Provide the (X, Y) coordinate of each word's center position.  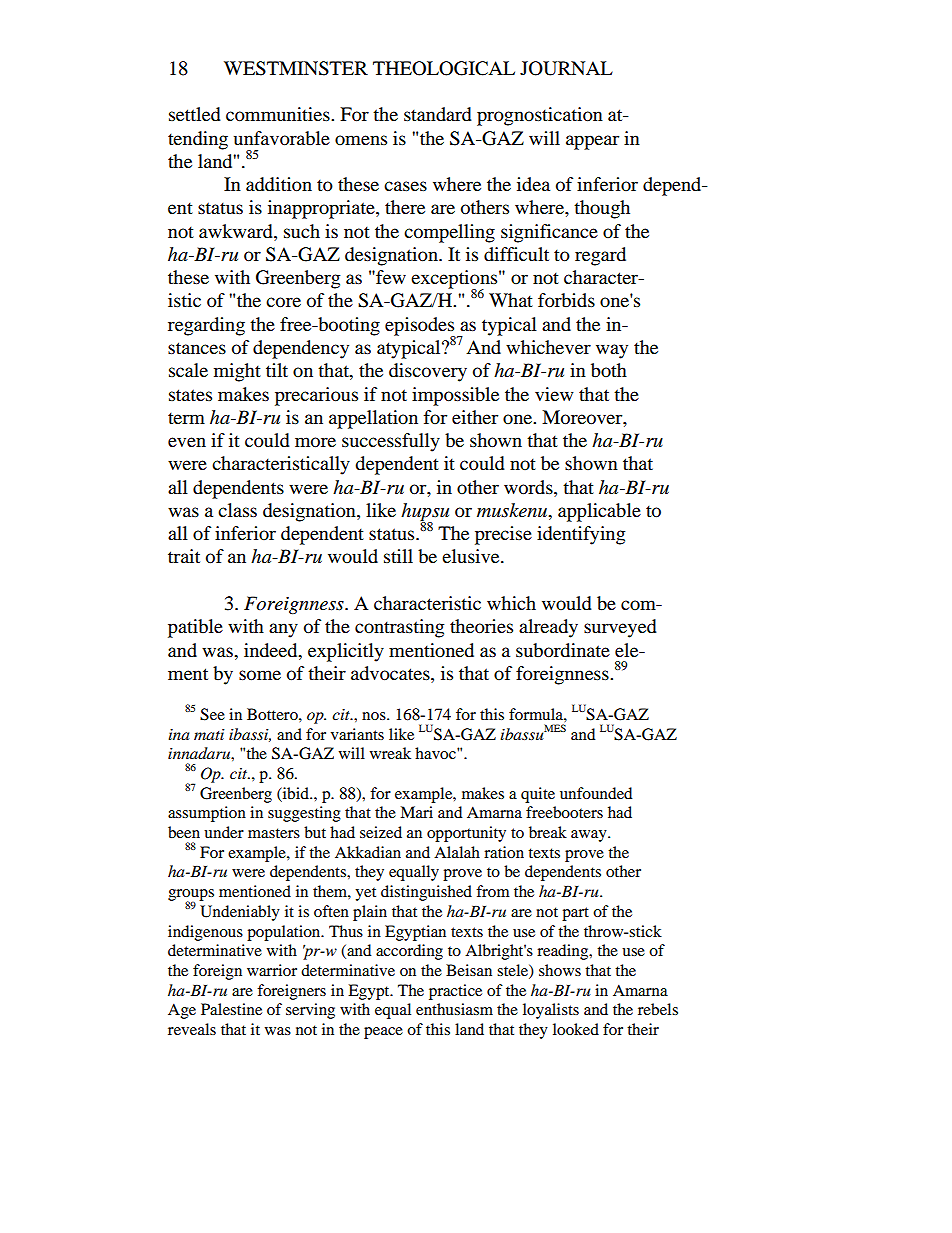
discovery (428, 372)
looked (576, 1029)
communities (279, 114)
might (237, 372)
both (609, 370)
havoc (436, 753)
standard (438, 114)
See (212, 714)
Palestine (231, 1009)
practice (455, 992)
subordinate (563, 650)
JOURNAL (566, 68)
